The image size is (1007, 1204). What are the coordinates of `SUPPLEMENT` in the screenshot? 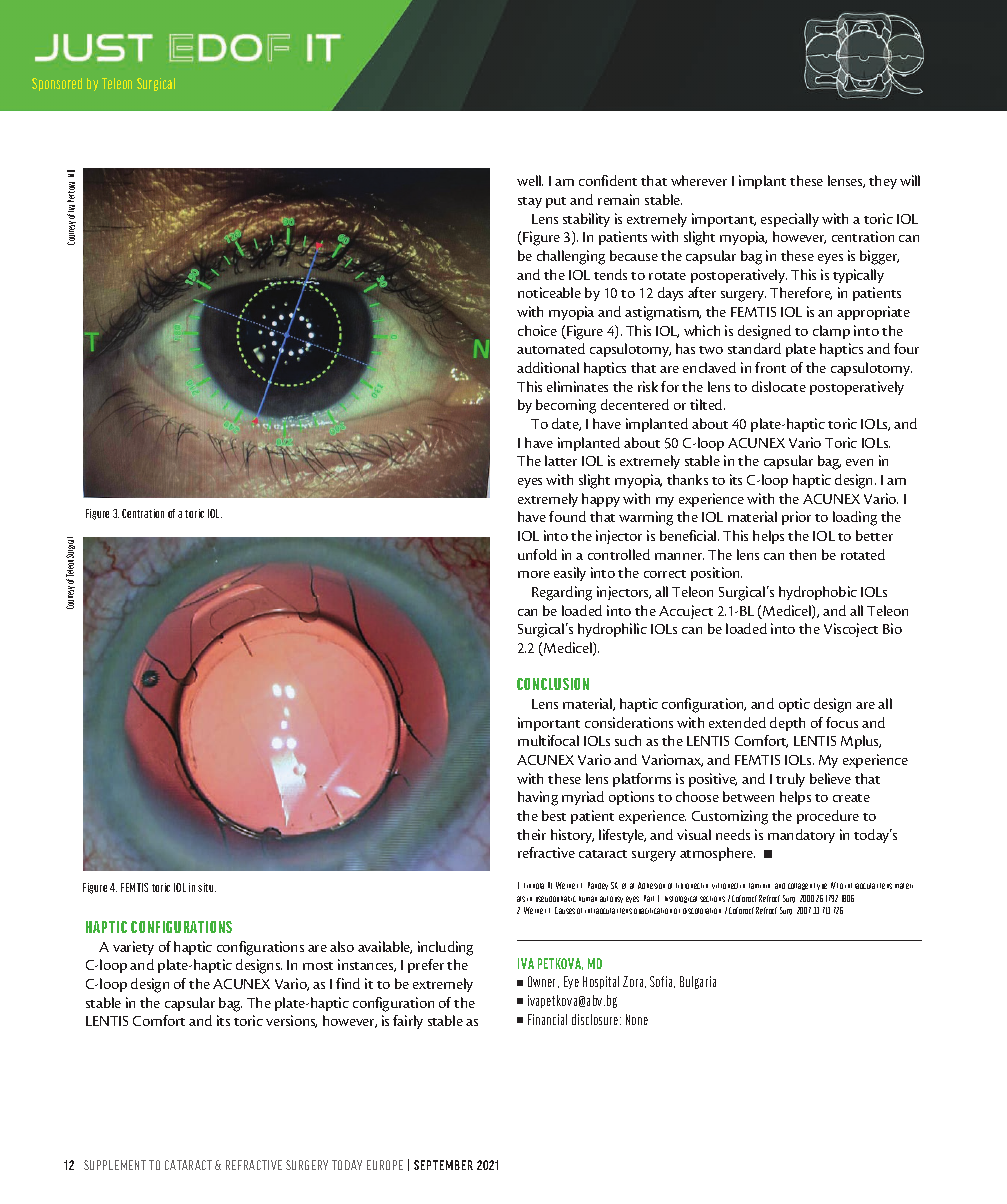 It's located at (115, 1165).
